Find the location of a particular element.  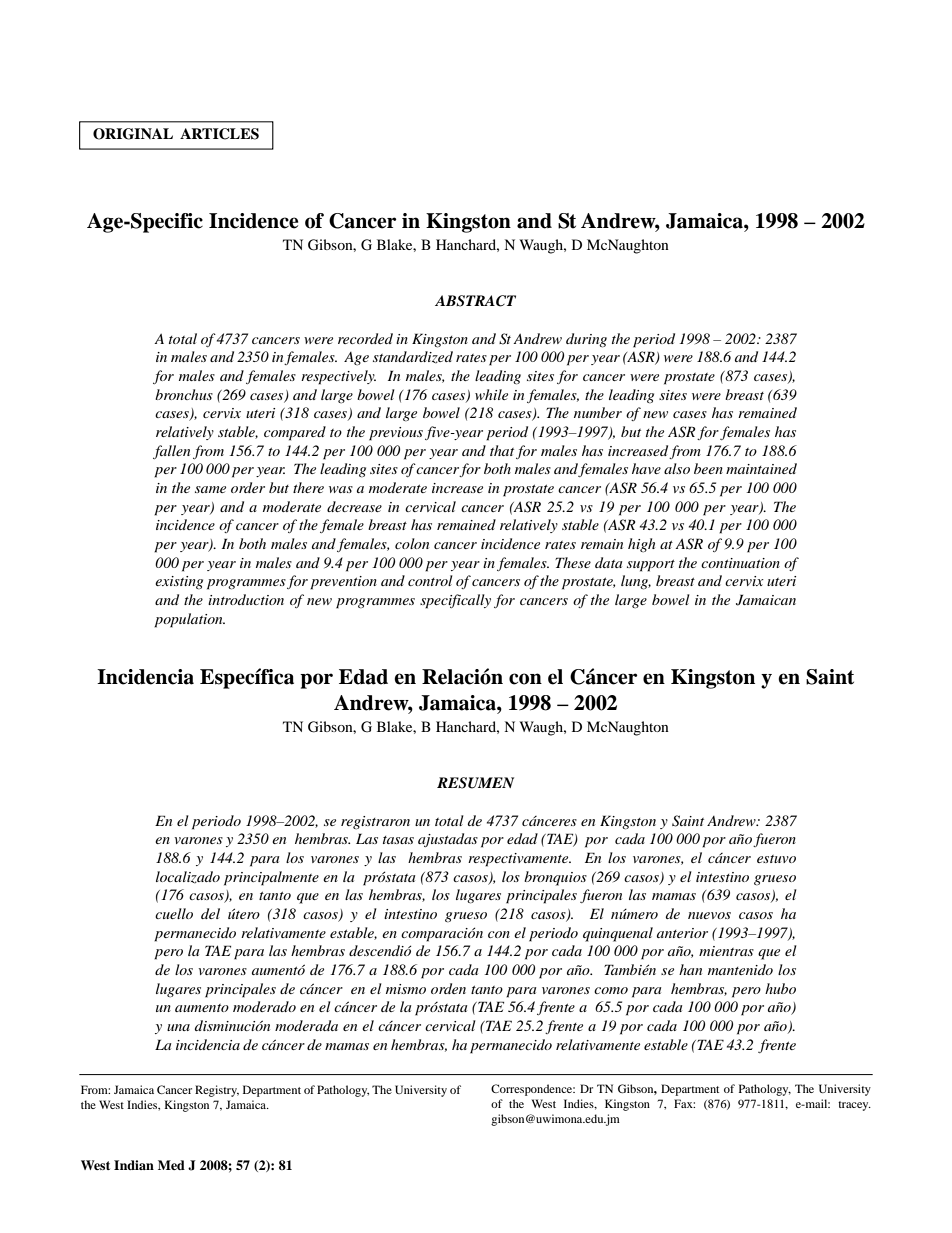

Registry is located at coordinates (217, 1091).
